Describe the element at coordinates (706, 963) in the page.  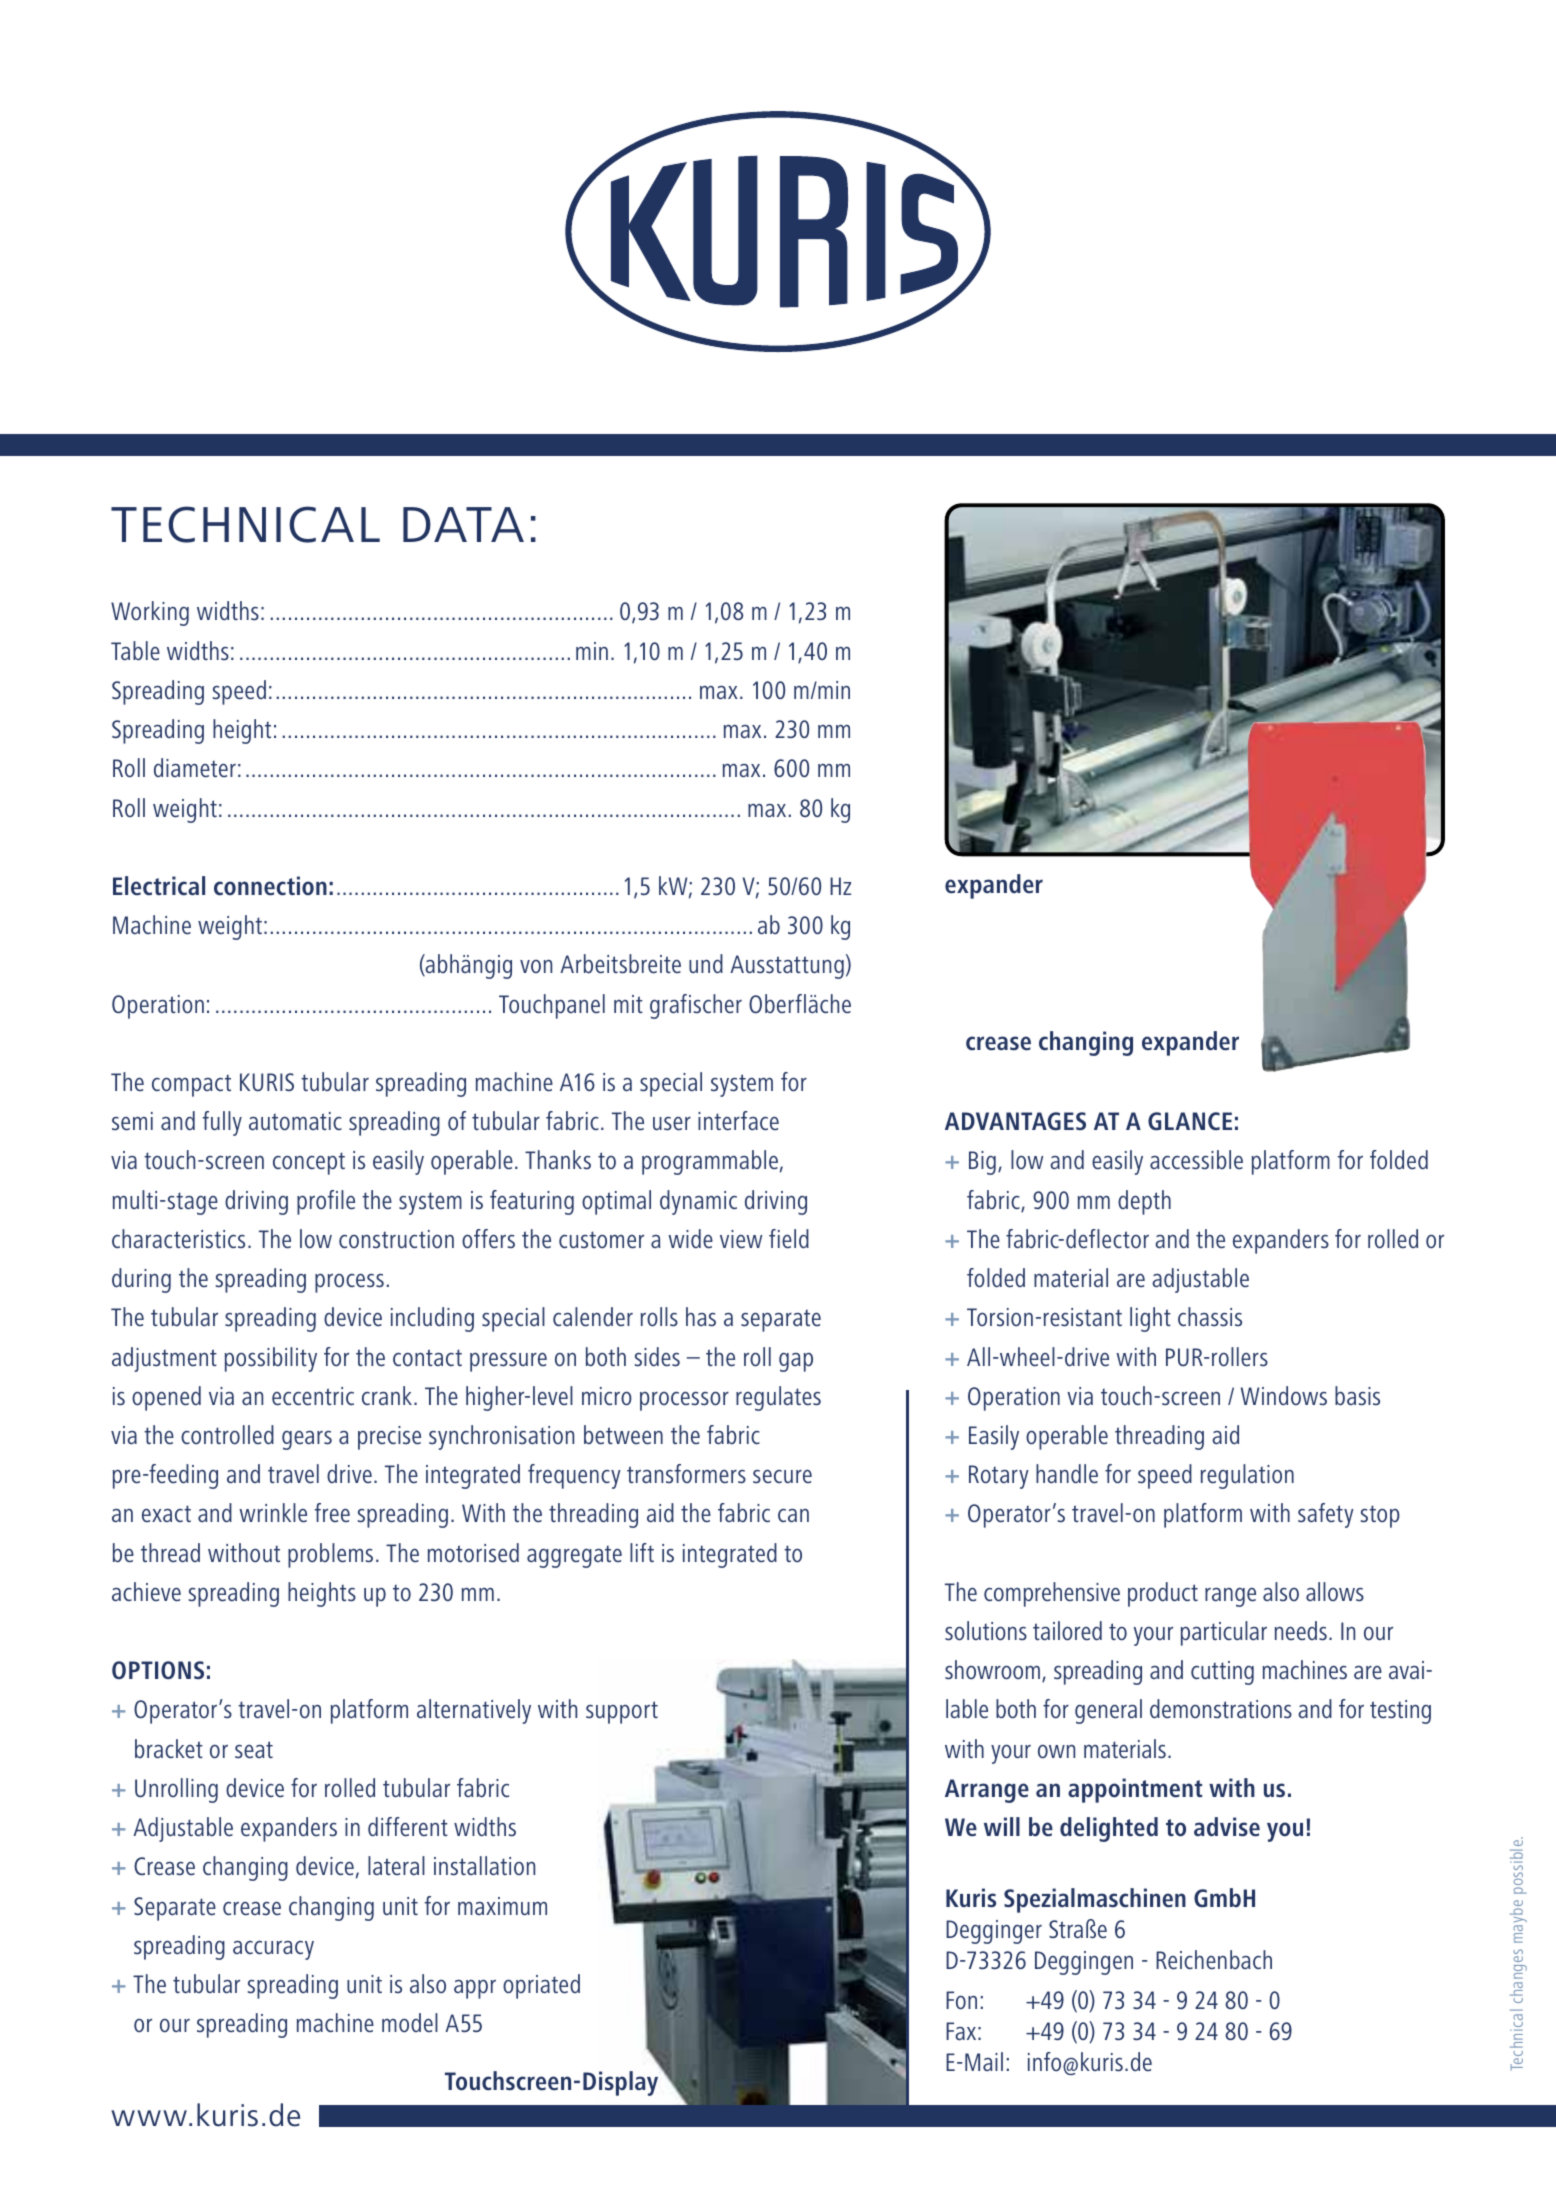
I see `und` at that location.
